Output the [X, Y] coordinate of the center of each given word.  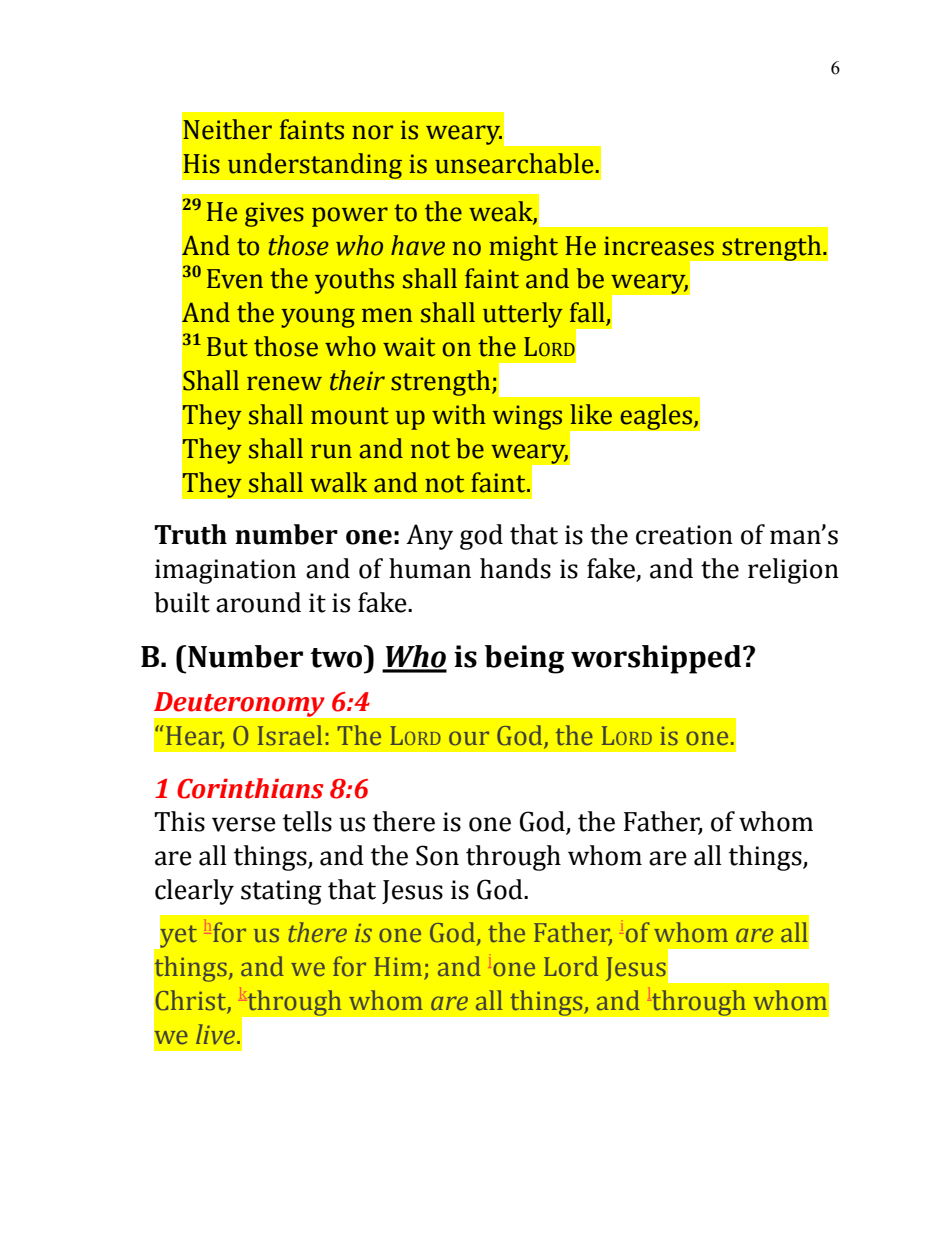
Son [437, 855]
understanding [315, 166]
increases [659, 246]
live [217, 1034]
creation [684, 535]
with [459, 414]
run [331, 451]
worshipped [657, 659]
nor [372, 132]
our [469, 738]
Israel [290, 735]
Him [399, 968]
